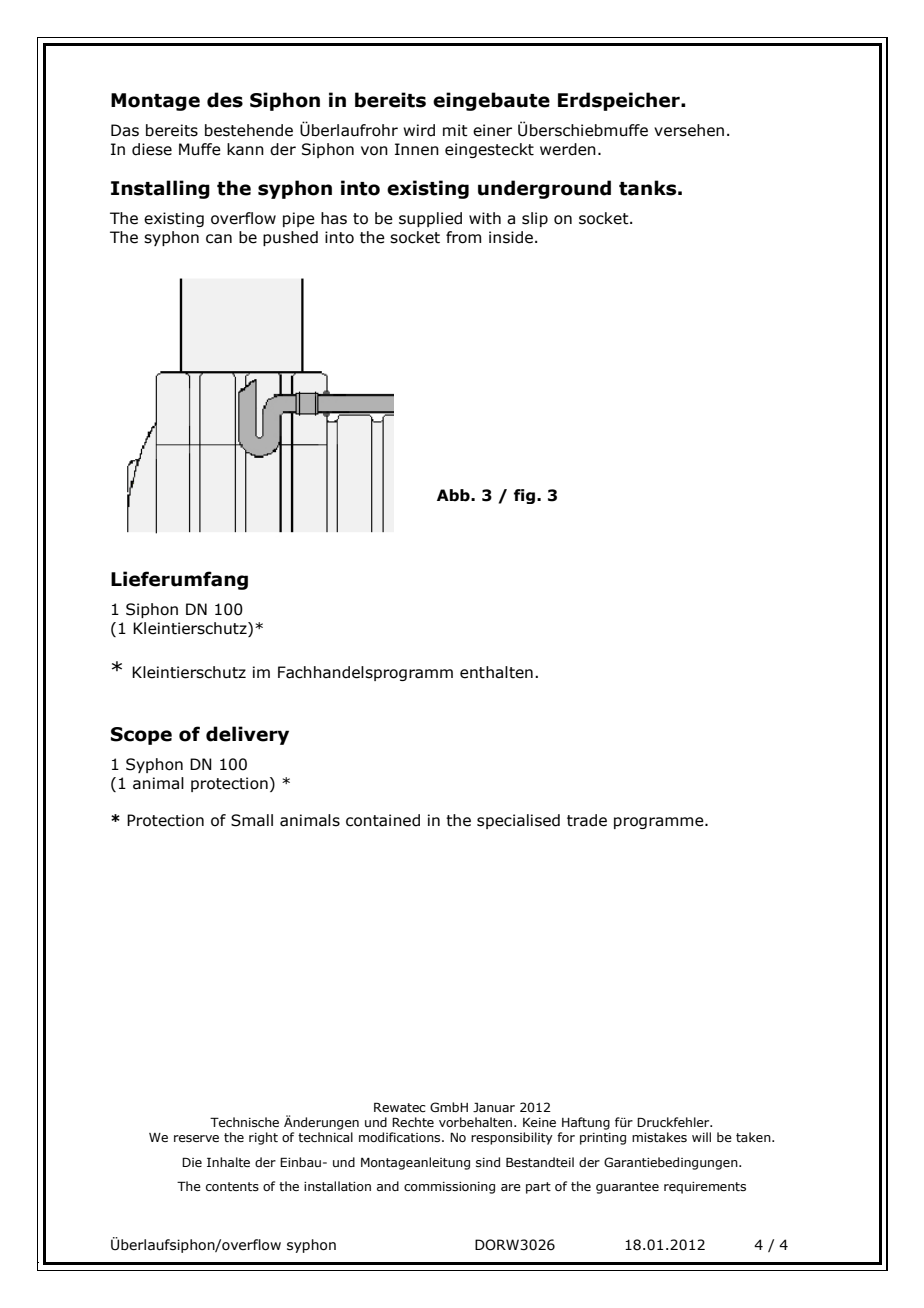 The image size is (924, 1308). Describe the element at coordinates (526, 496) in the screenshot. I see `fig` at that location.
